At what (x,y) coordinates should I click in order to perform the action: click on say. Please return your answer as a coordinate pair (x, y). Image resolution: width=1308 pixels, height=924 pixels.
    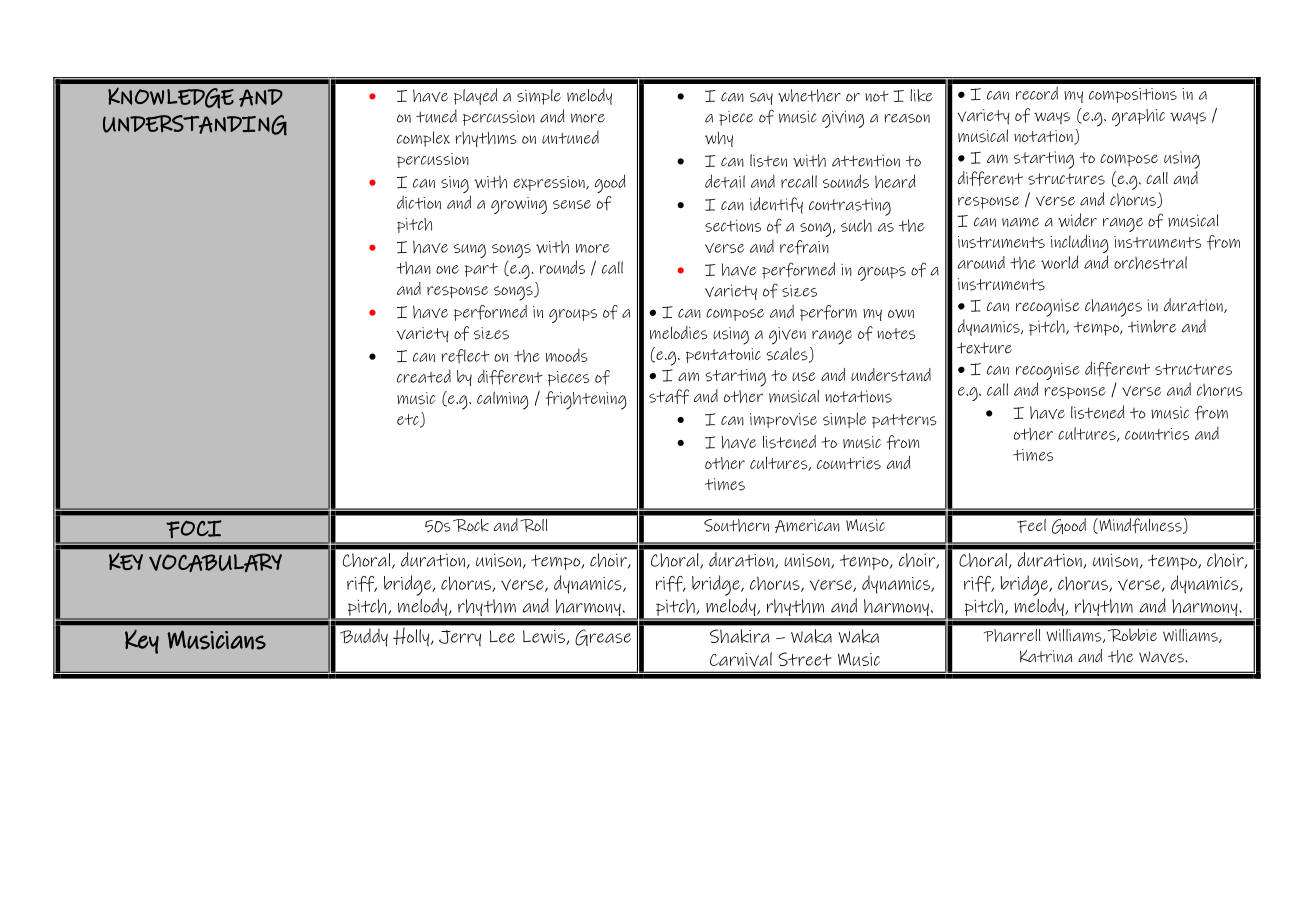
    Looking at the image, I should click on (761, 99).
